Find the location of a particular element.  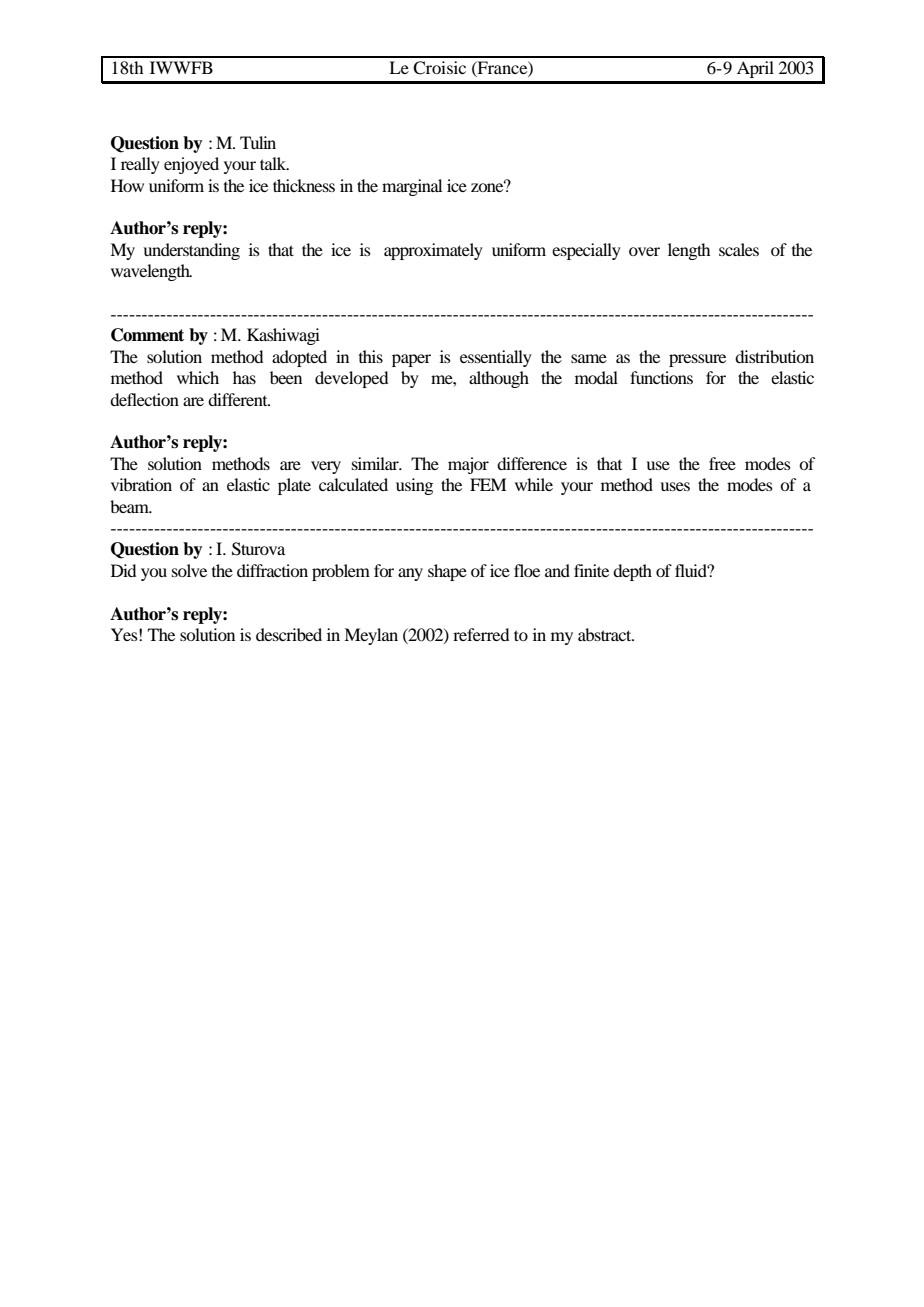

enjoyed is located at coordinates (191, 165).
